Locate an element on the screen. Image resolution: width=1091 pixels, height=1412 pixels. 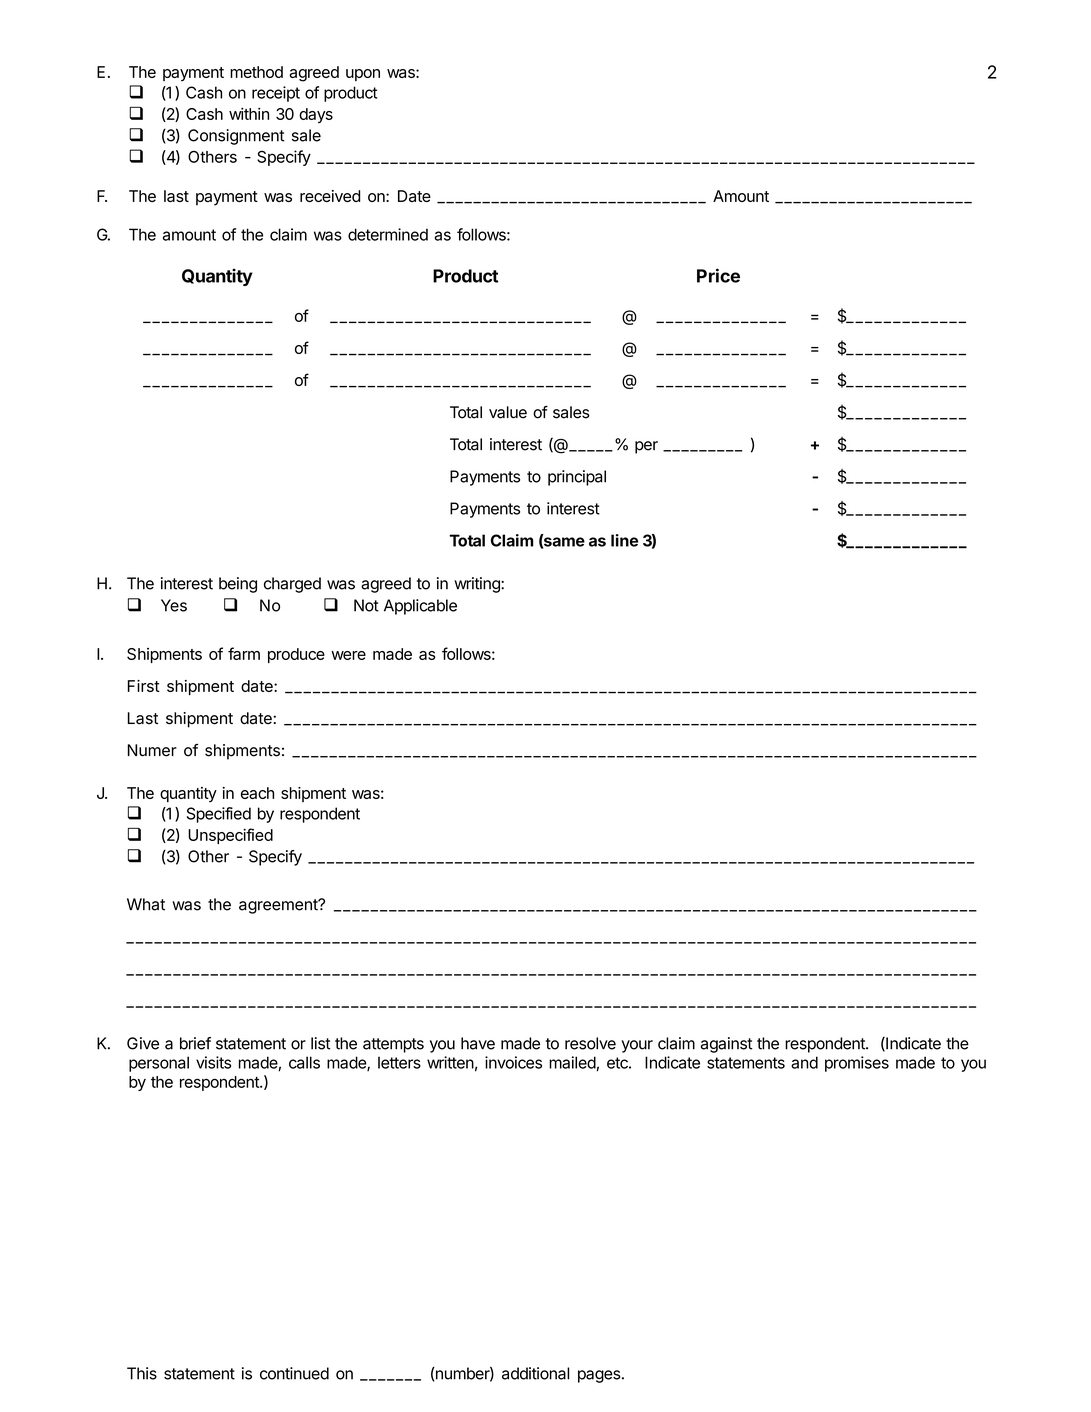
within is located at coordinates (249, 114).
